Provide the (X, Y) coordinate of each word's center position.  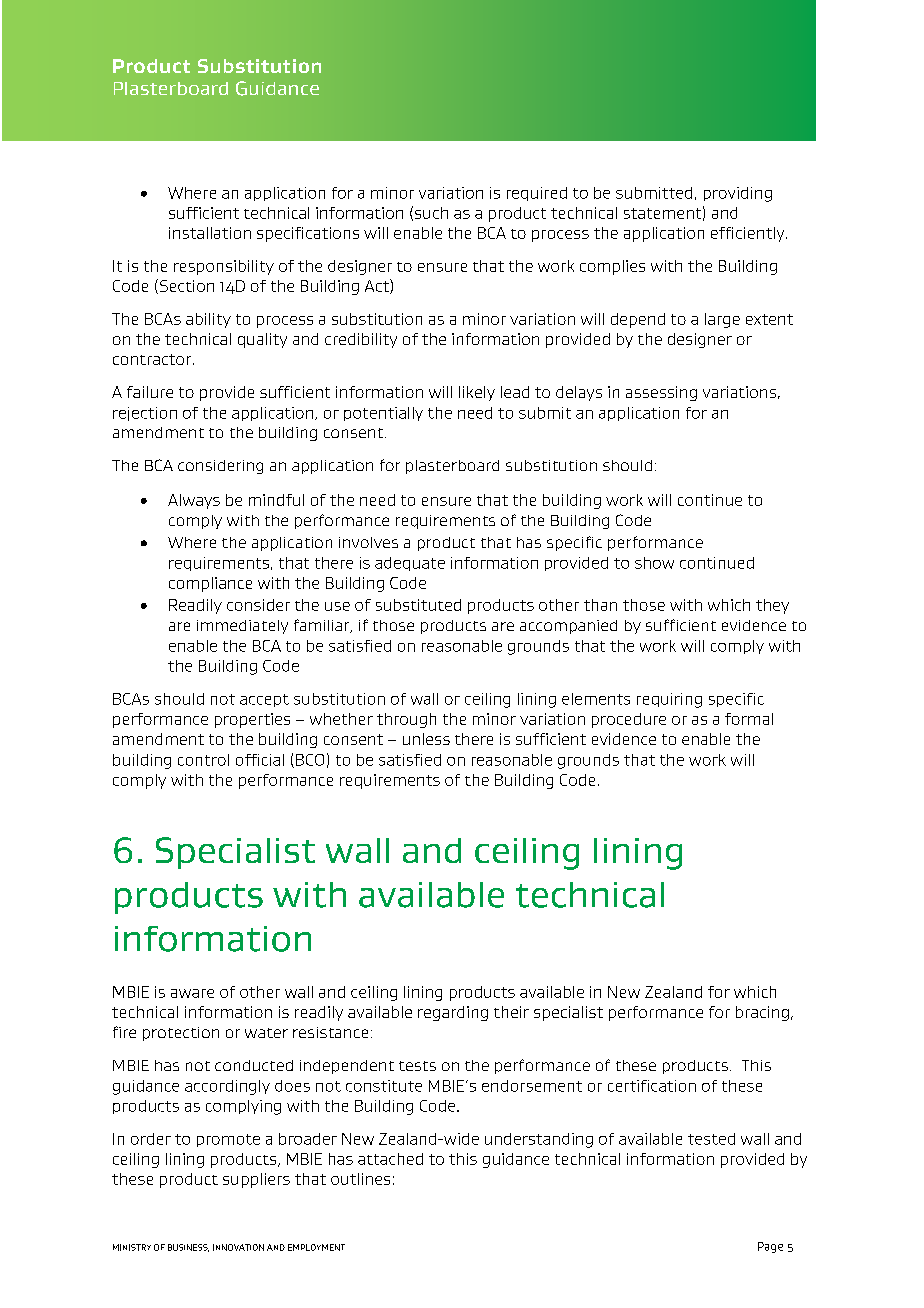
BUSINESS (188, 1248)
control (203, 760)
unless (426, 739)
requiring (669, 700)
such (431, 213)
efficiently (749, 234)
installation (210, 233)
